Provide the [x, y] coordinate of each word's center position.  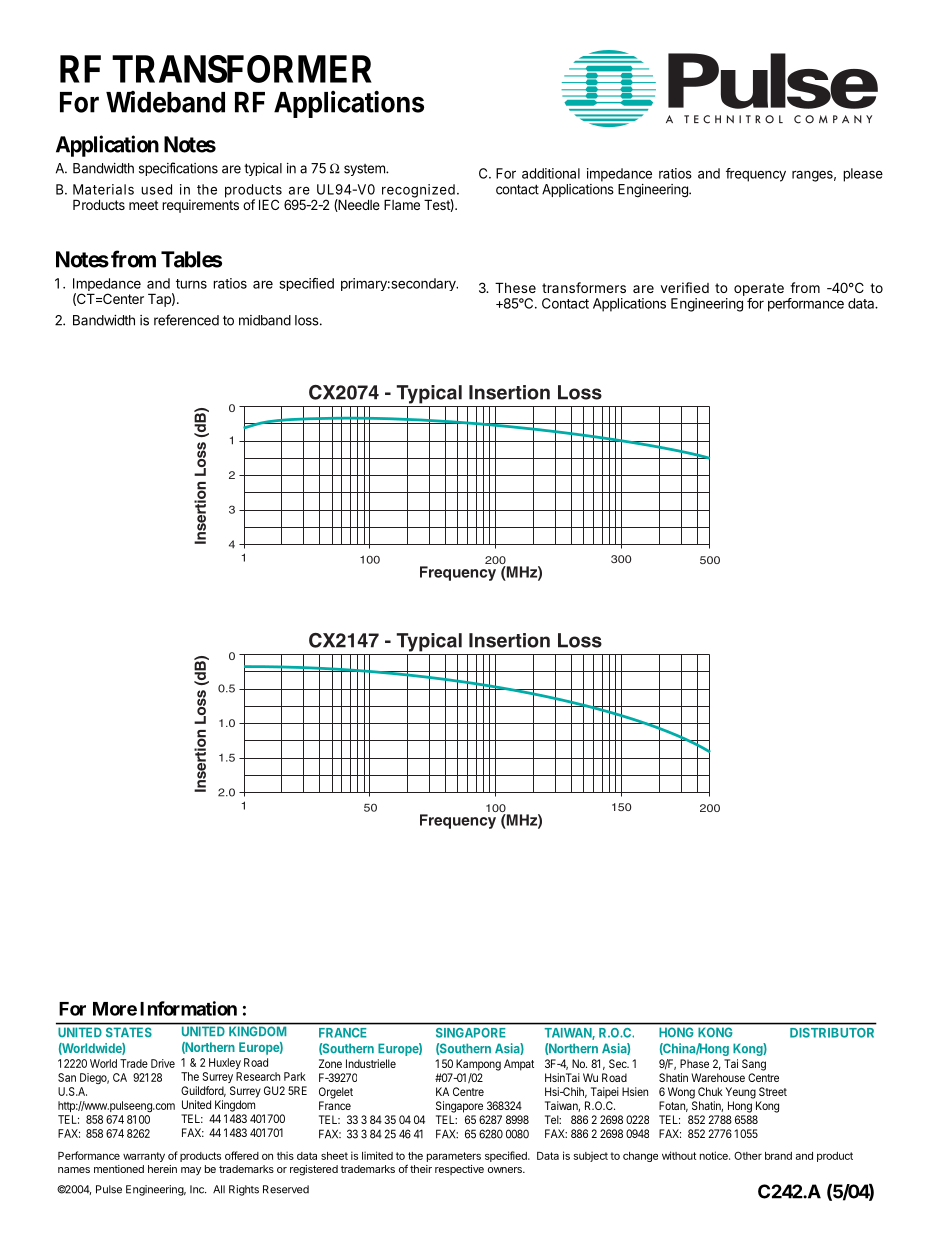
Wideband [165, 102]
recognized [418, 192]
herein [162, 1169]
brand [778, 1156]
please [863, 175]
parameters [454, 1157]
